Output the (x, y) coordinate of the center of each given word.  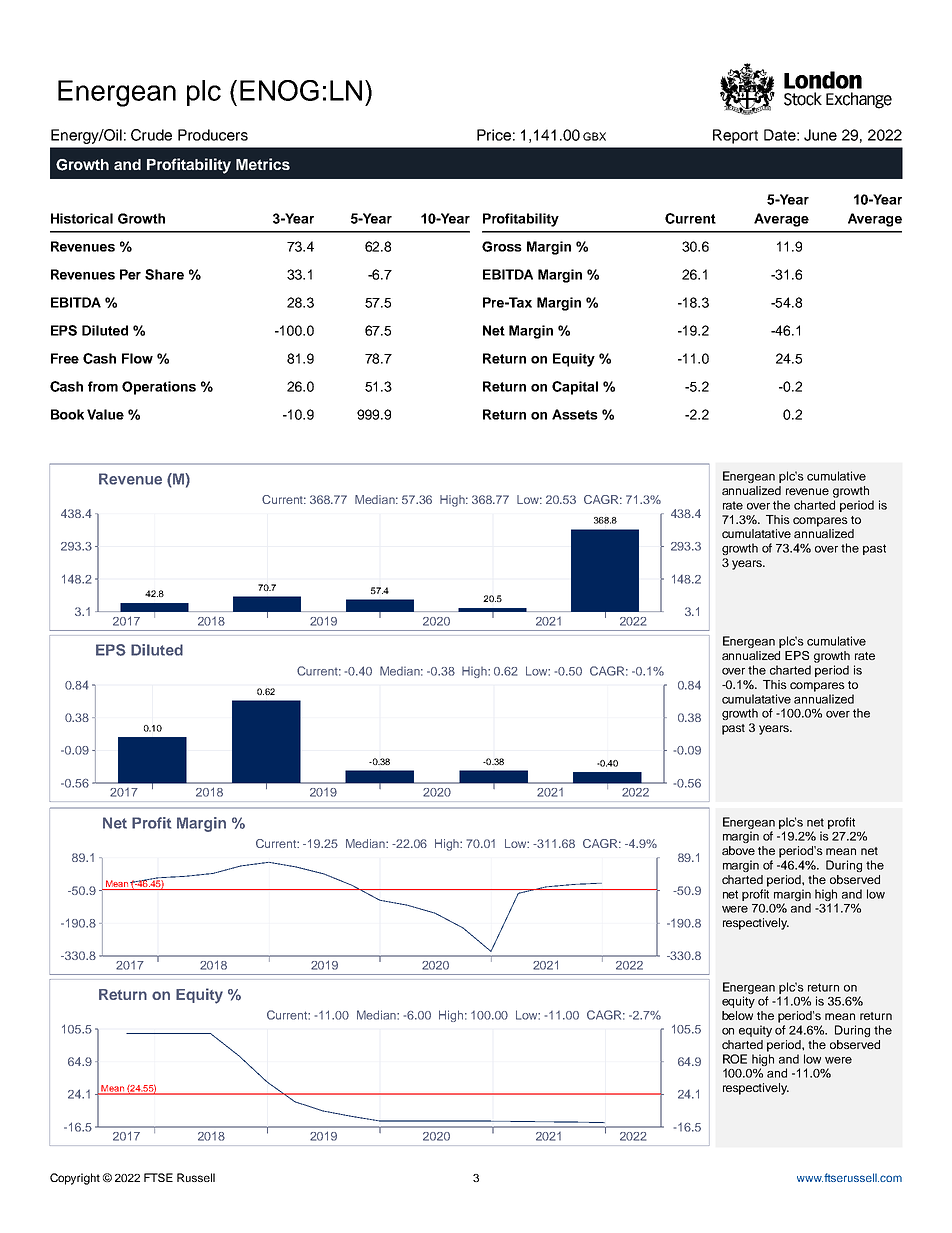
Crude (151, 135)
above (738, 850)
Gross (502, 246)
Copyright (75, 1179)
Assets (575, 414)
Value (105, 414)
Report (735, 136)
